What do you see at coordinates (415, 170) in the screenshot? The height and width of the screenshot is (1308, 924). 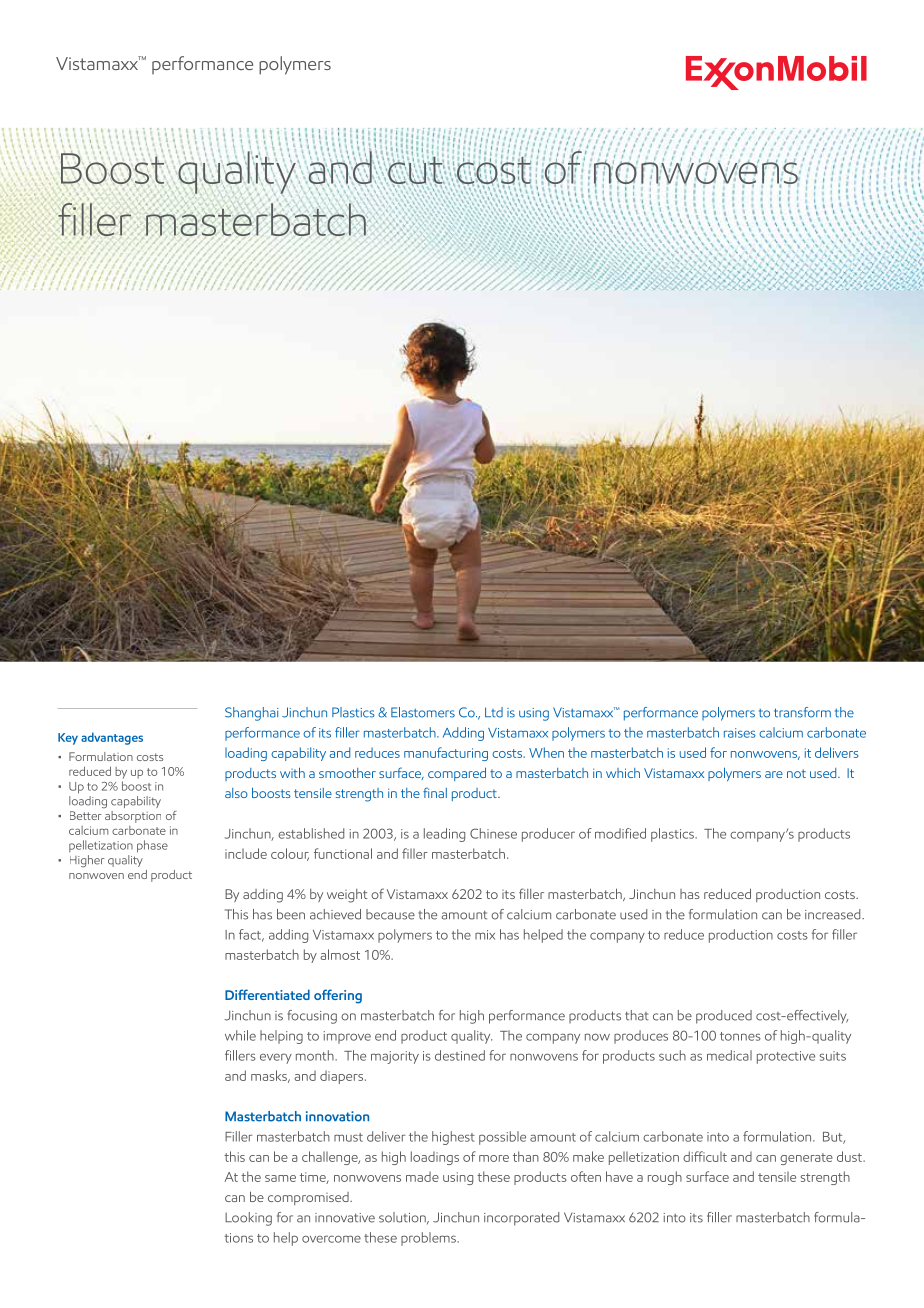 I see `cut` at bounding box center [415, 170].
